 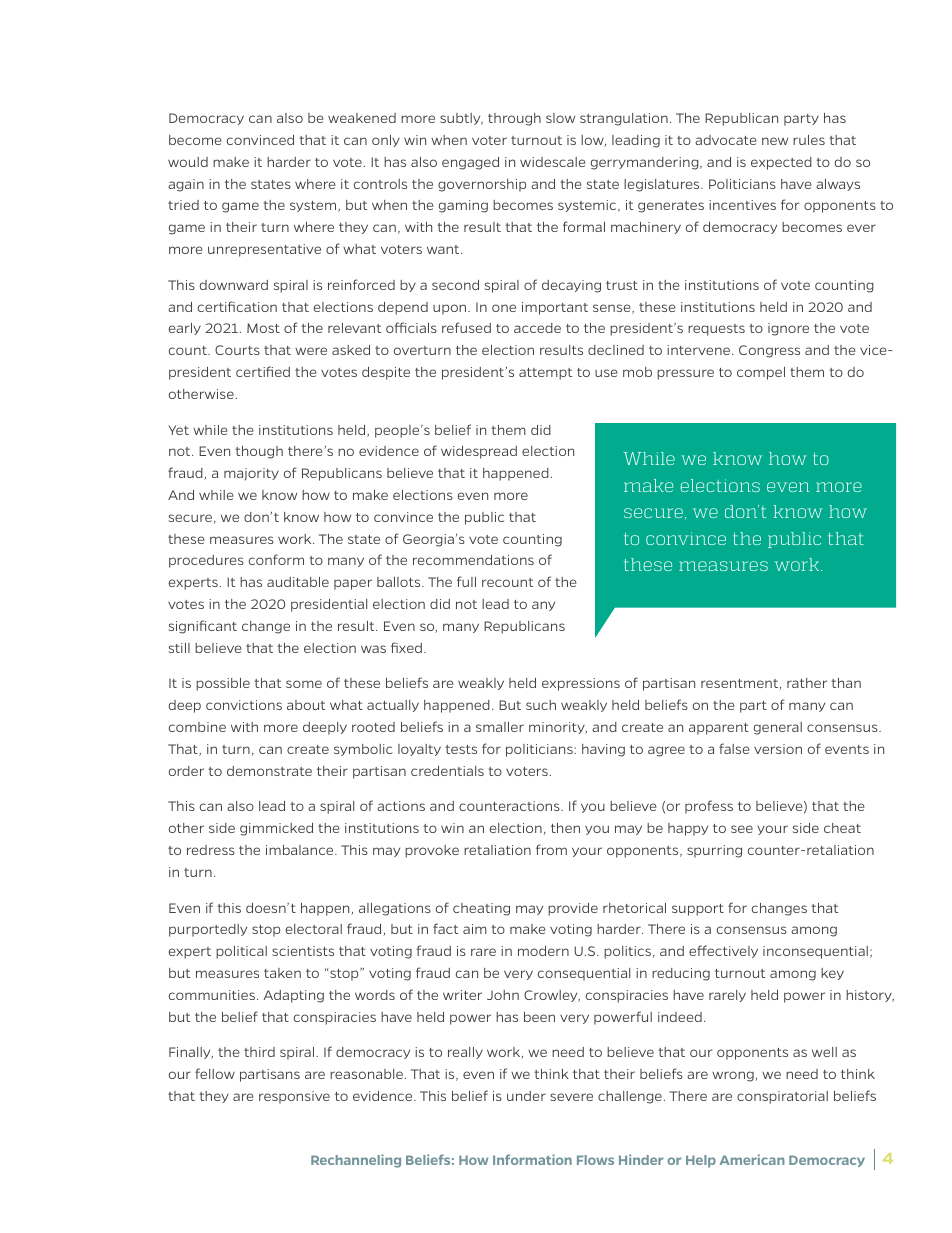 What do you see at coordinates (294, 1097) in the document?
I see `responsive` at bounding box center [294, 1097].
